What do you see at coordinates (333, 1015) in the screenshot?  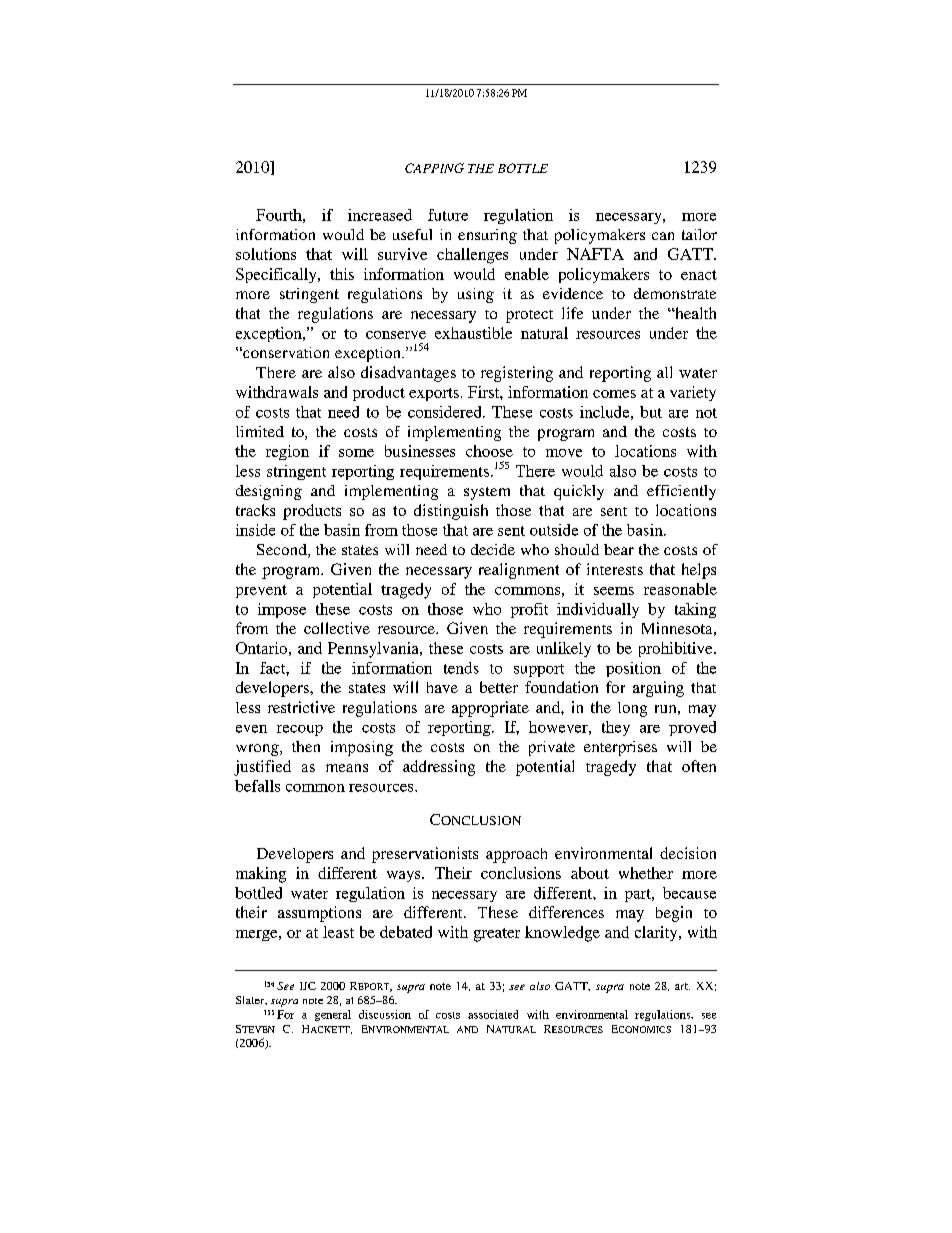 I see `general` at bounding box center [333, 1015].
